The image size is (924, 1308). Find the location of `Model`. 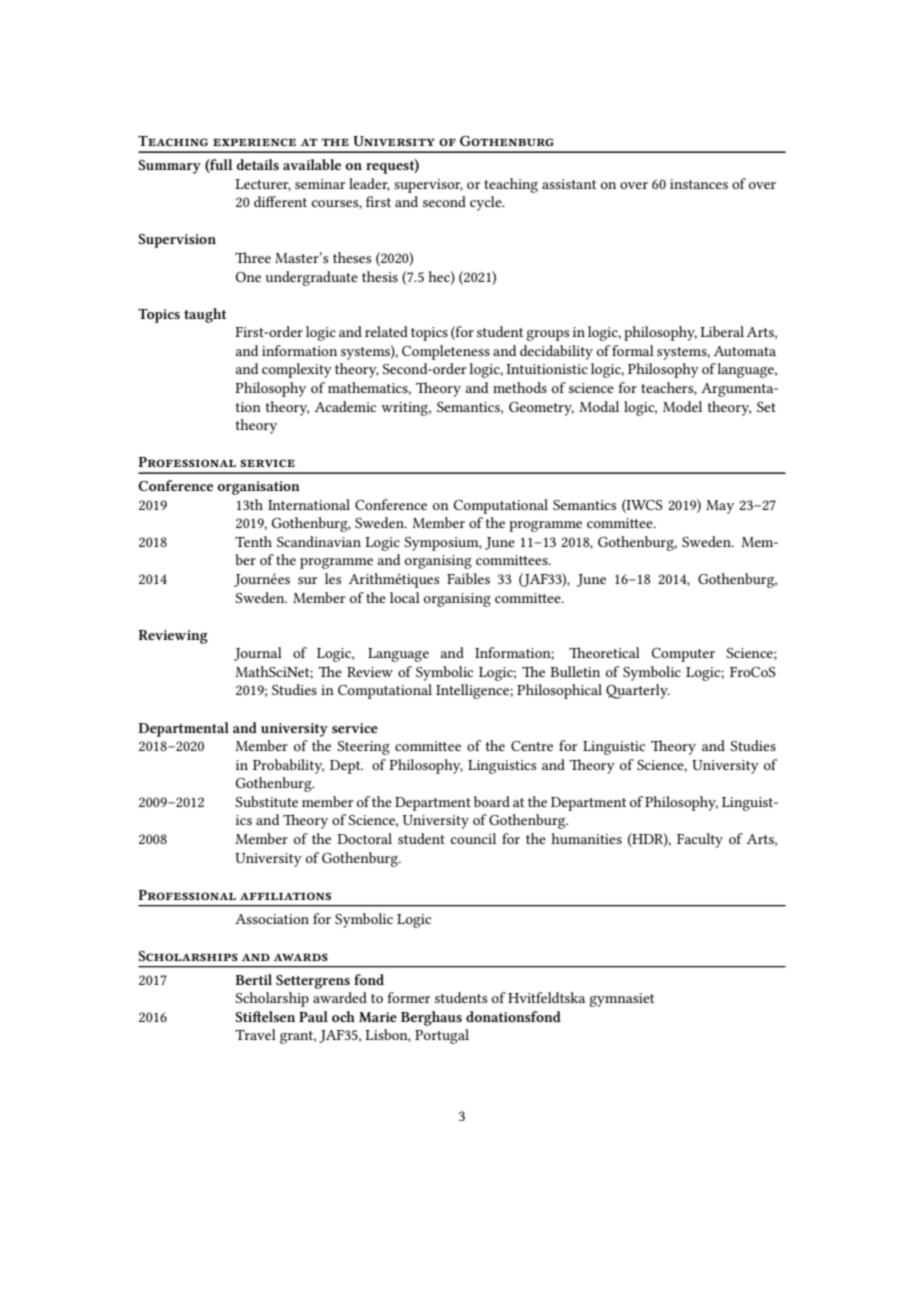

Model is located at coordinates (682, 406).
